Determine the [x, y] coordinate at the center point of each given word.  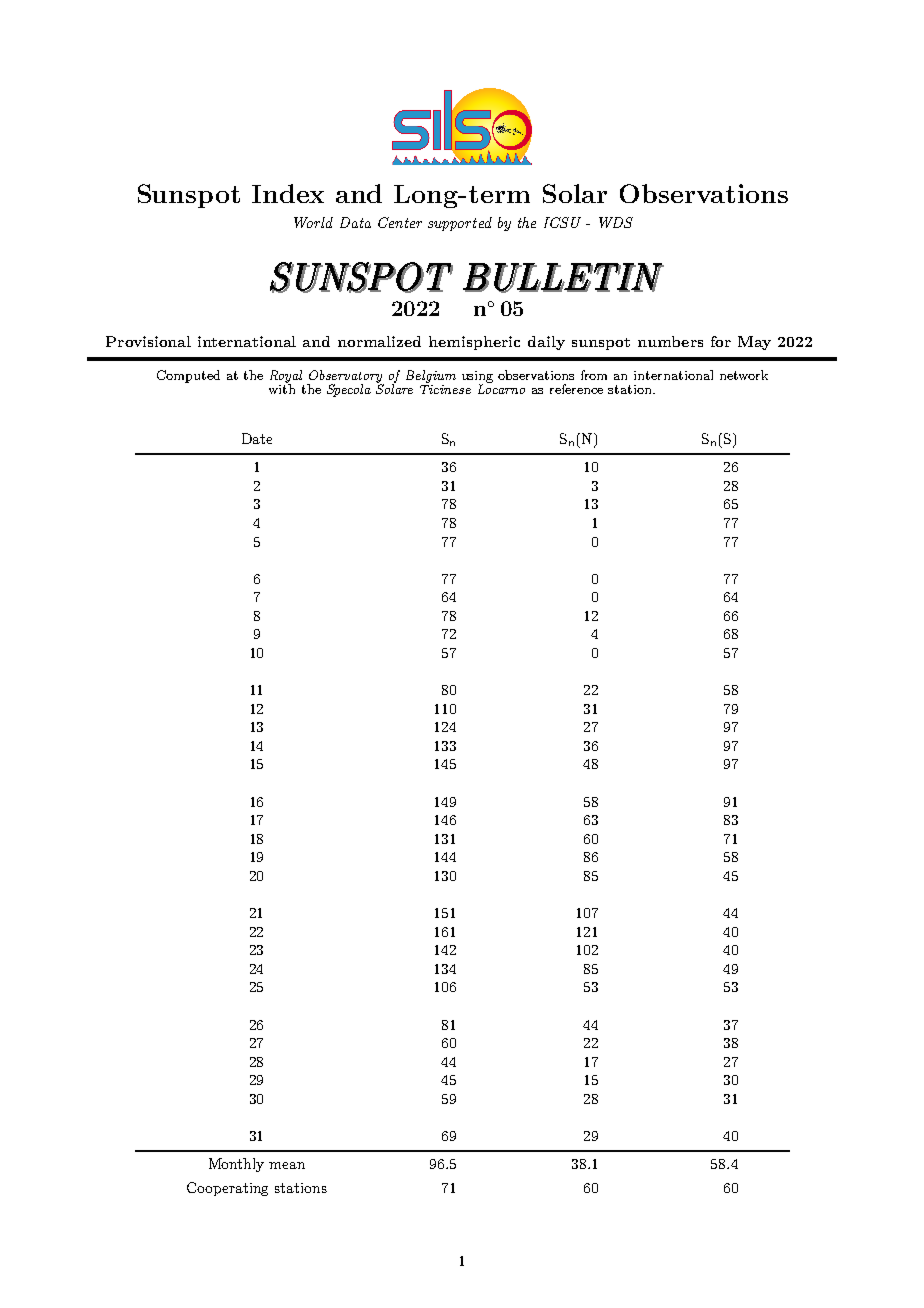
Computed [188, 376]
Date [257, 438]
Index [288, 193]
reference [576, 389]
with [282, 388]
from [594, 375]
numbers [670, 341]
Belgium [431, 376]
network [744, 375]
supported [460, 224]
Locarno [501, 388]
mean [287, 1165]
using [477, 378]
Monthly [236, 1165]
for [721, 341]
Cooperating [227, 1189]
